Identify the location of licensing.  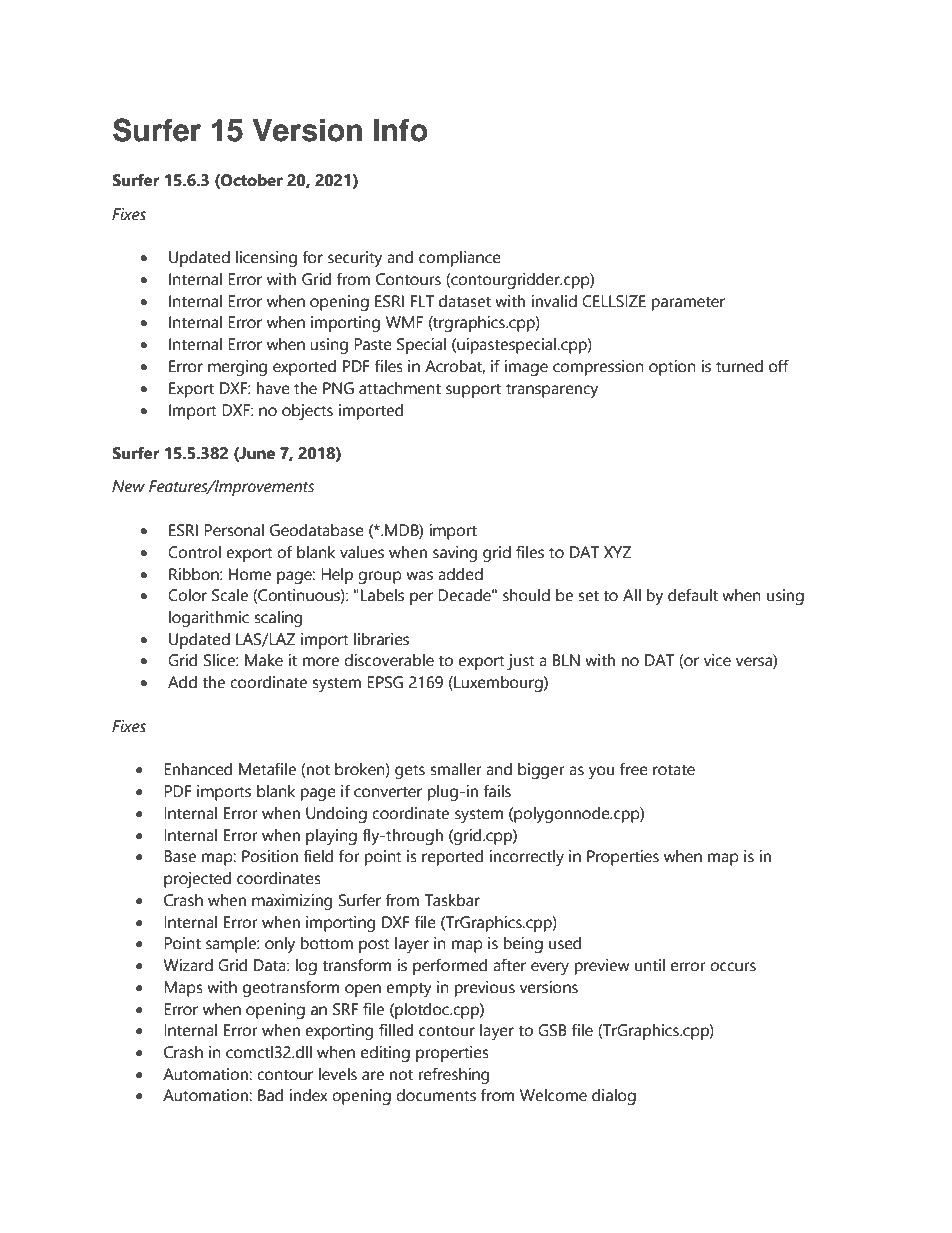
(266, 259).
